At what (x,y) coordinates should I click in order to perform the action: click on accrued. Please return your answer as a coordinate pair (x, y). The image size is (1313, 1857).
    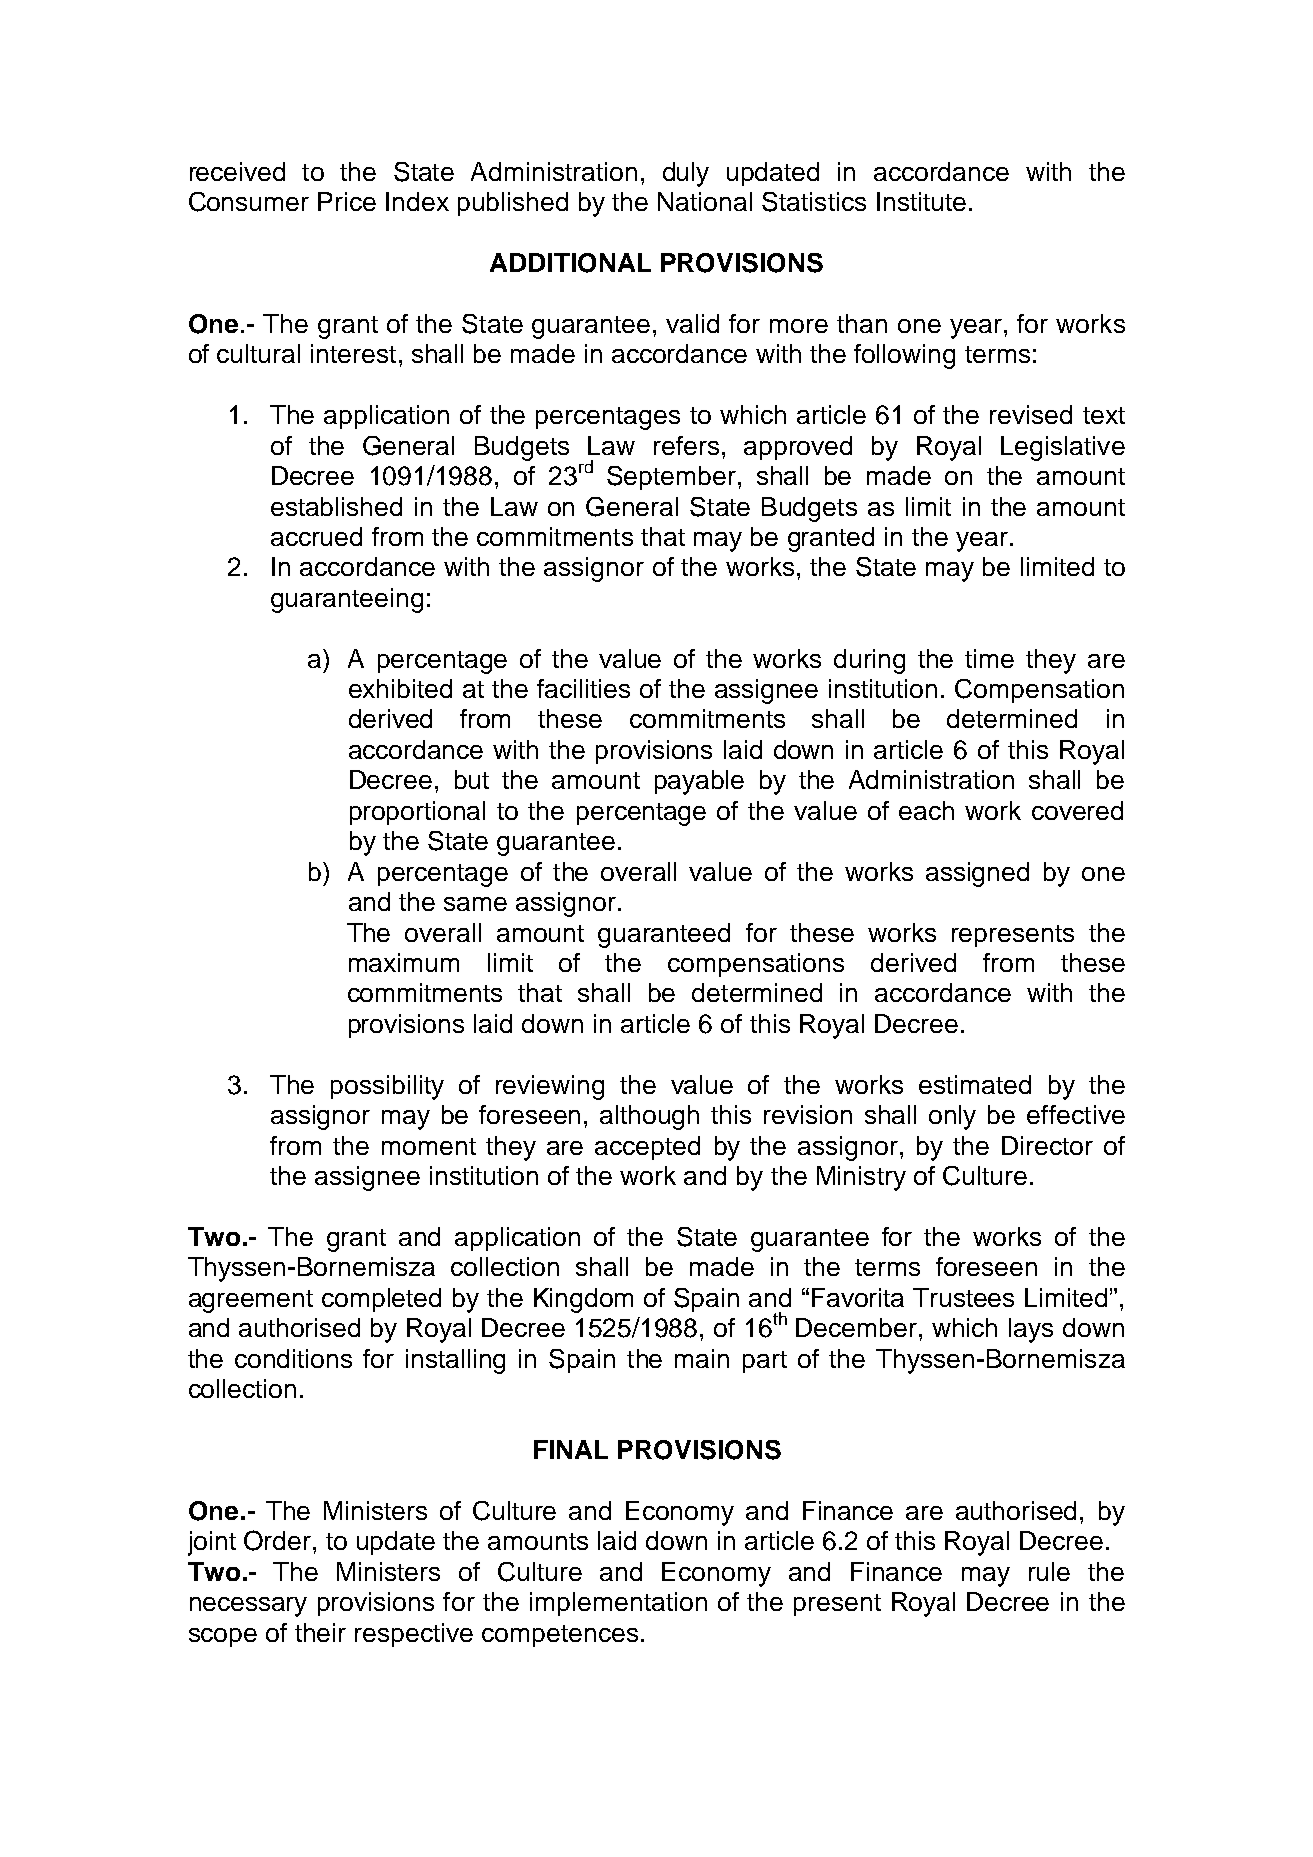
    Looking at the image, I should click on (316, 536).
